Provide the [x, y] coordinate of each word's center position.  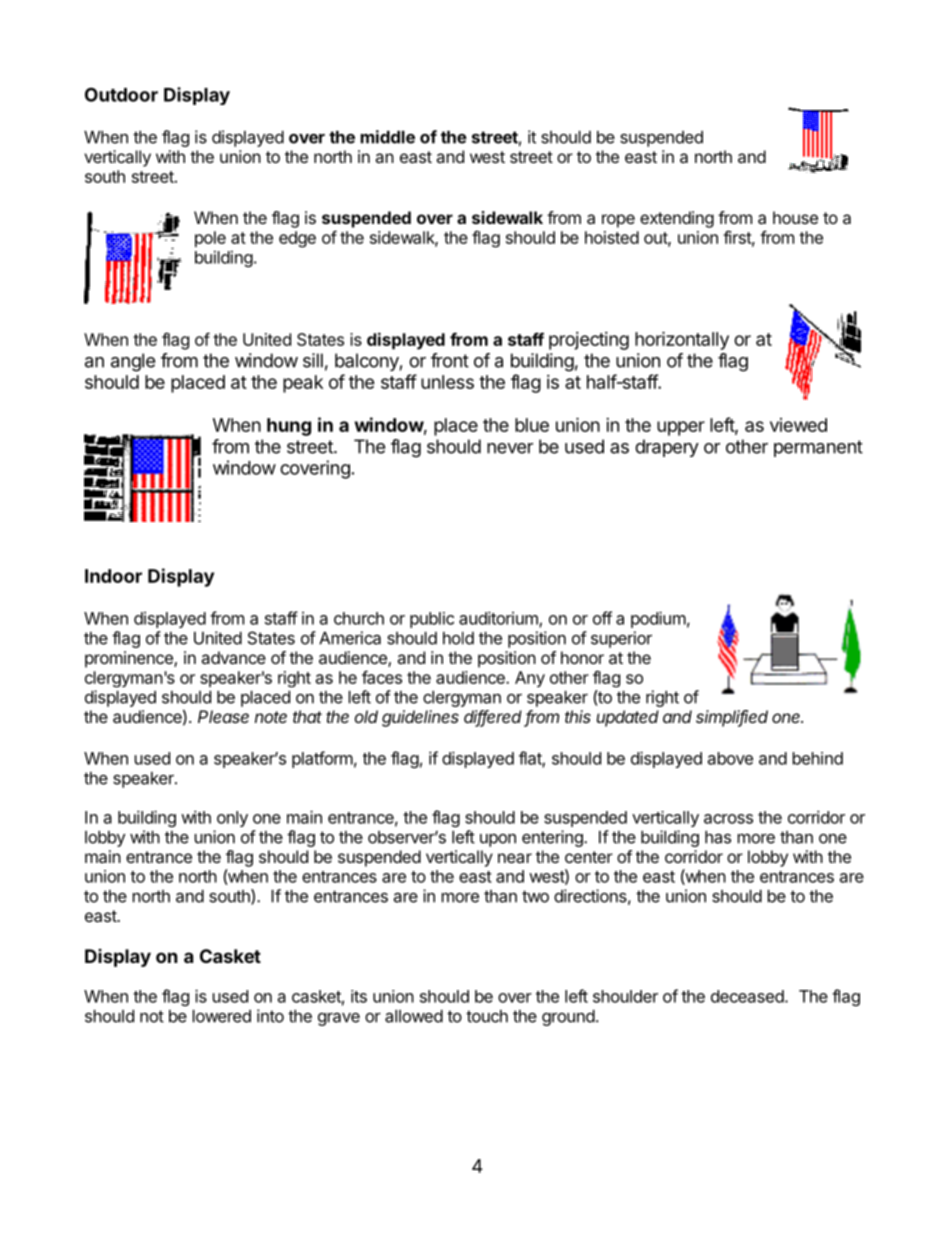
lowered [222, 1016]
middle [388, 137]
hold [458, 638]
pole [210, 239]
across [728, 819]
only [232, 819]
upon [498, 840]
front [450, 360]
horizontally [682, 340]
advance [233, 657]
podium [658, 619]
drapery [667, 448]
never [510, 448]
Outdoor [121, 94]
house [795, 217]
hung [289, 427]
